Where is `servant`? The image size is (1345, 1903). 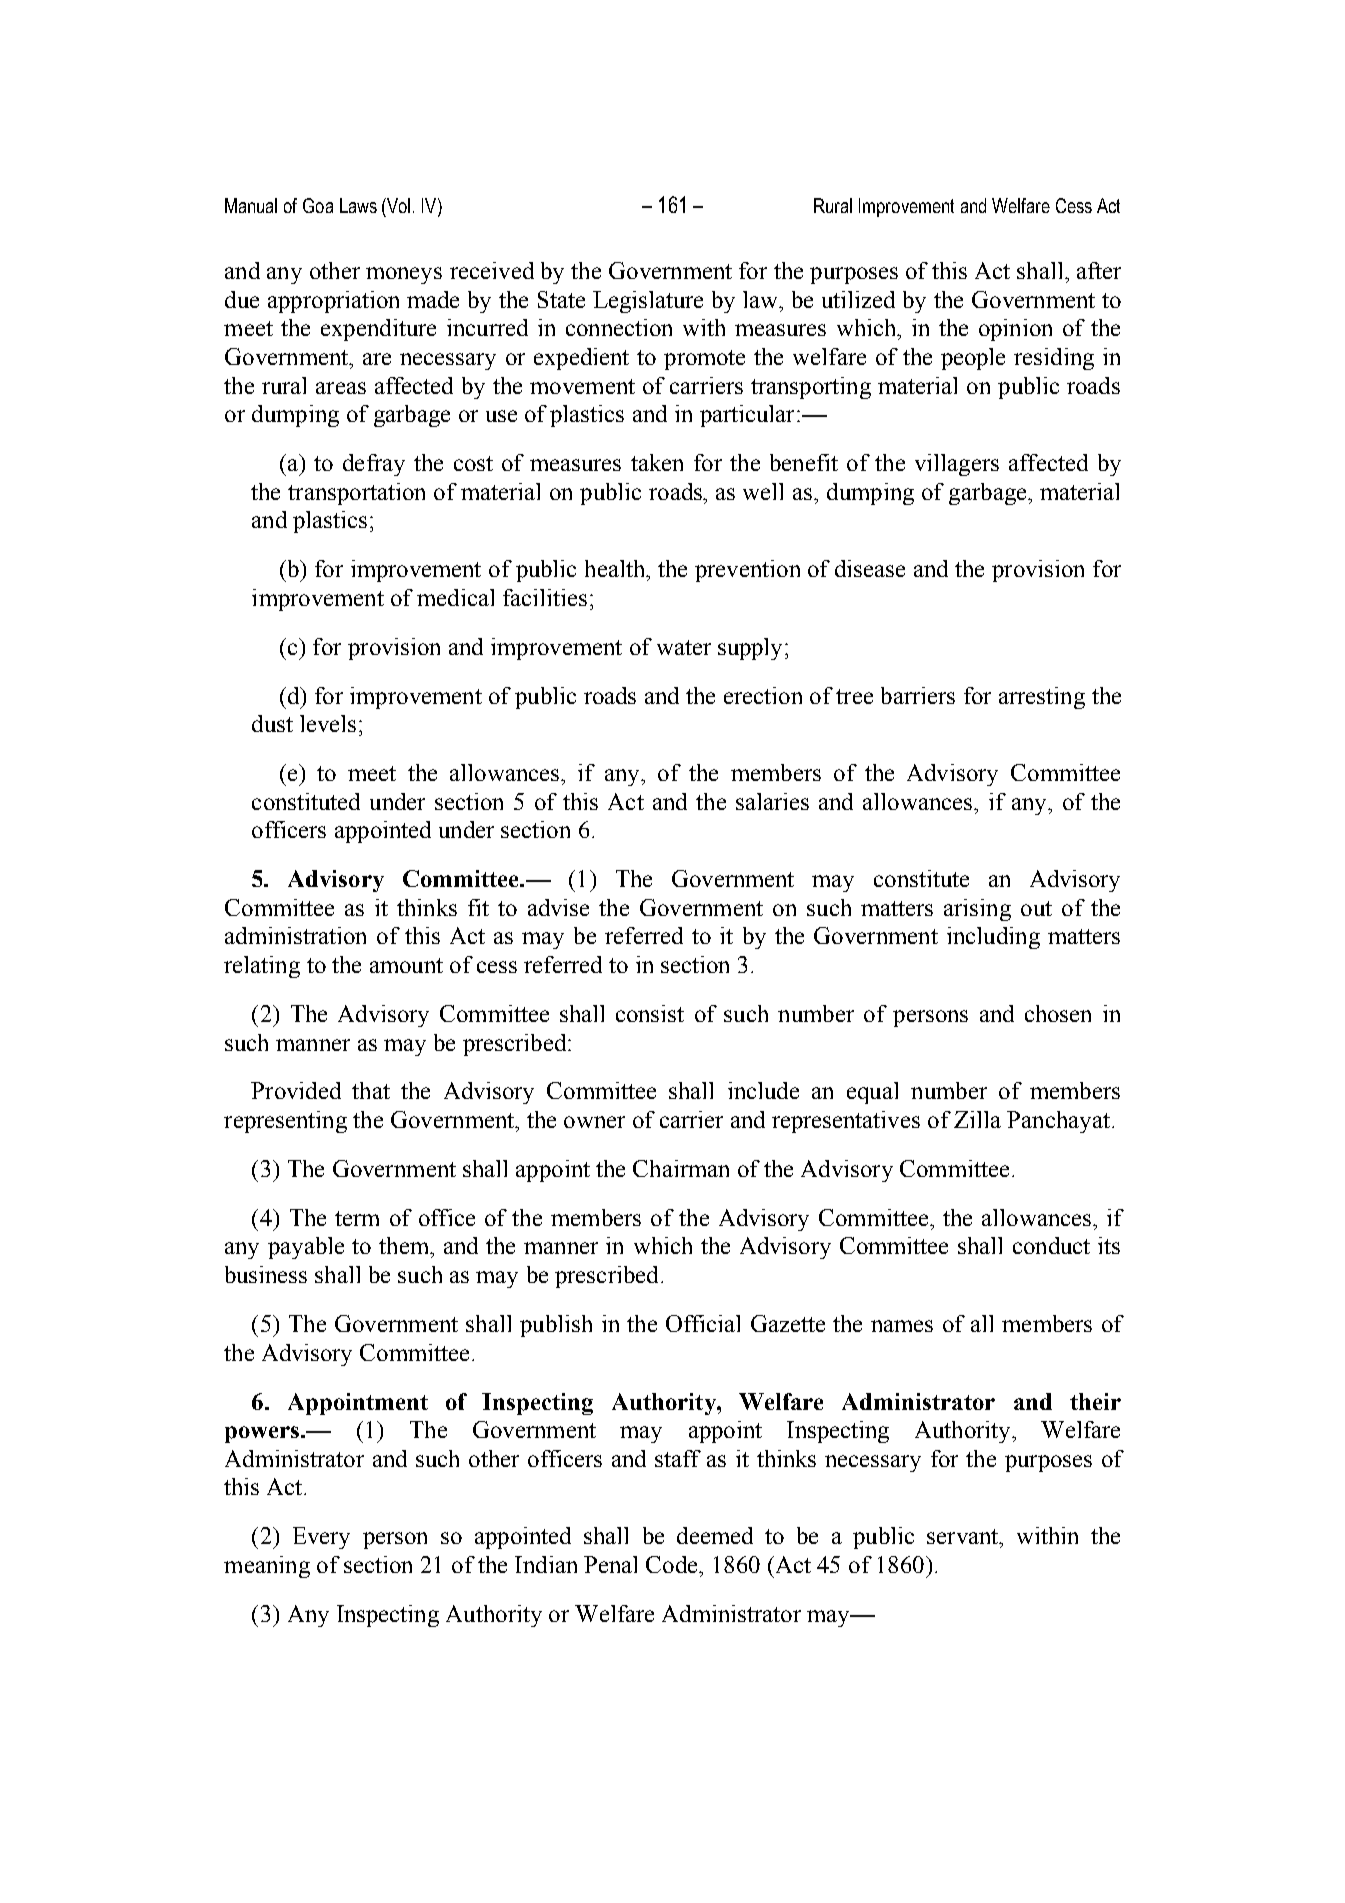 servant is located at coordinates (964, 1536).
